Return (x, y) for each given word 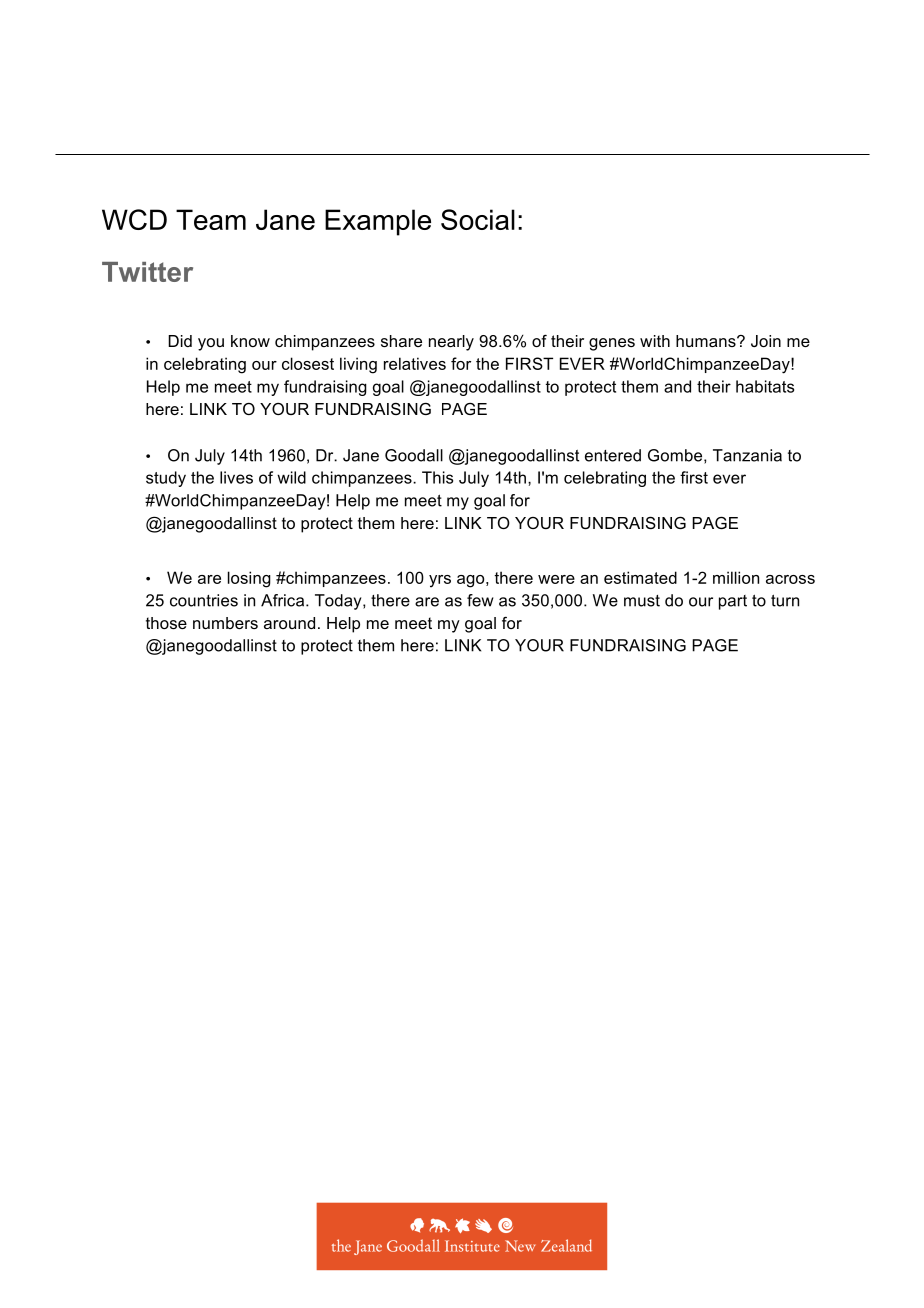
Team (211, 219)
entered (613, 455)
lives (236, 477)
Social (478, 219)
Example (378, 222)
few (480, 600)
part (733, 602)
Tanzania (747, 455)
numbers (225, 623)
